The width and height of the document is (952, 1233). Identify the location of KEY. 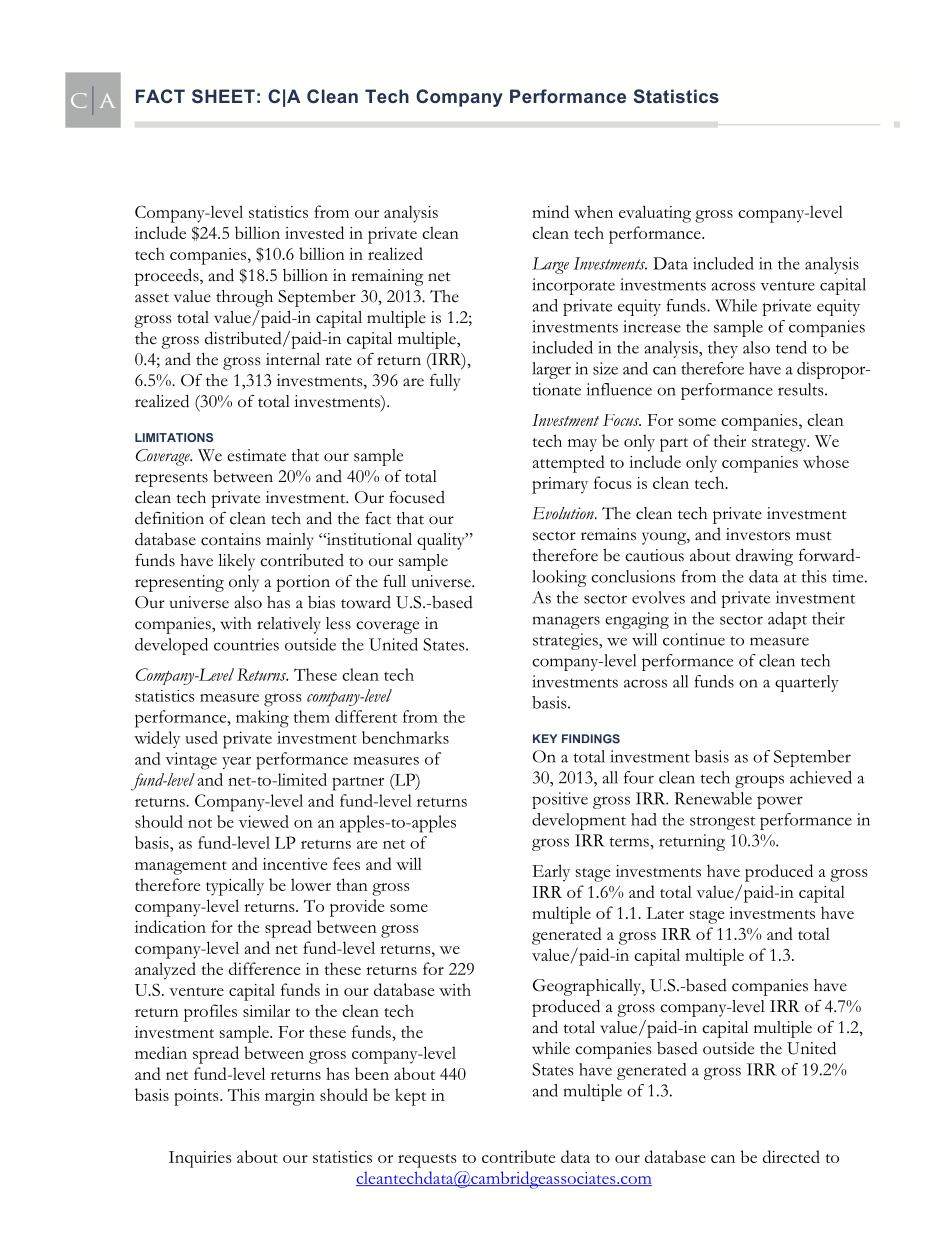
(545, 738).
